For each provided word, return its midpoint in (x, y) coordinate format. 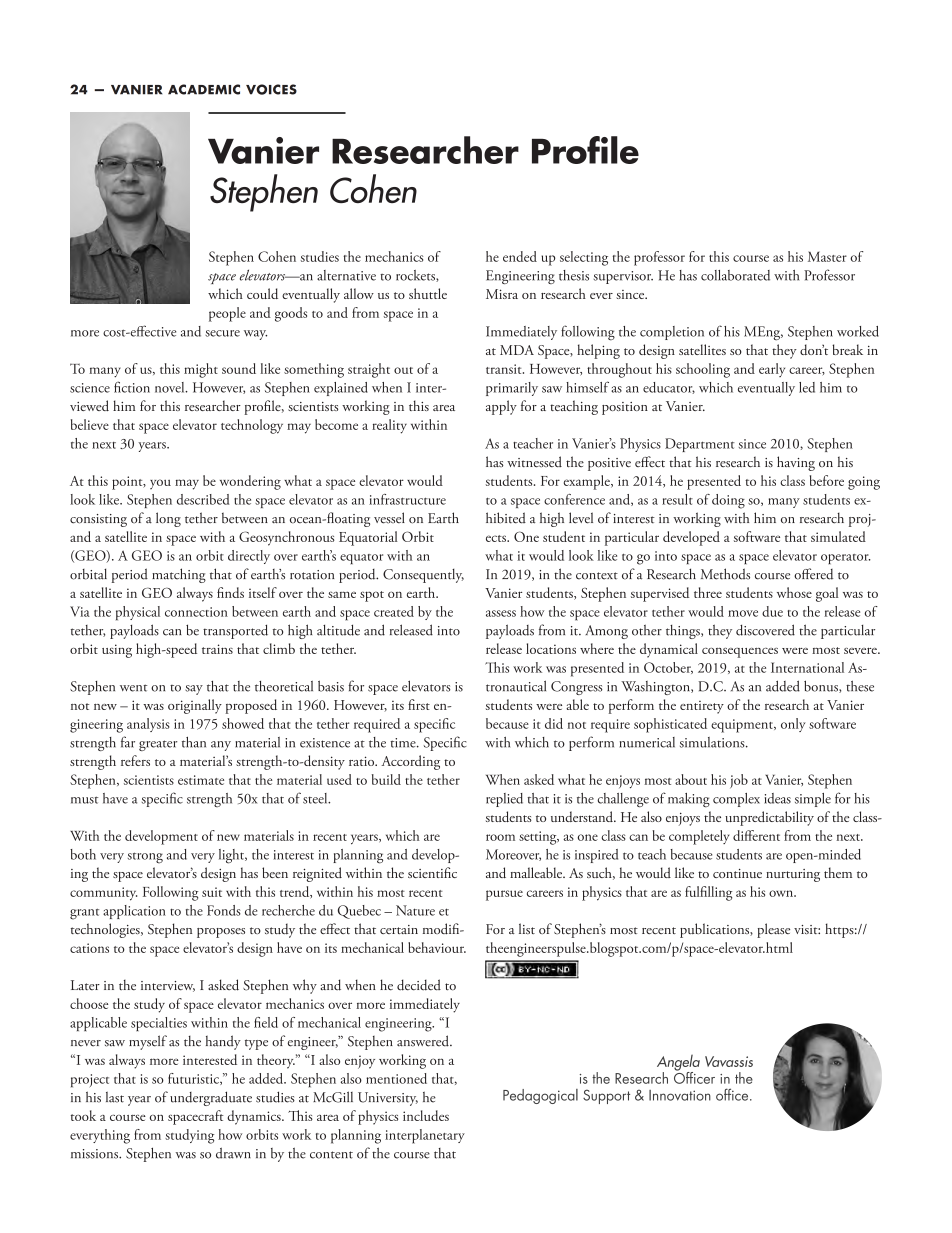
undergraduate (211, 1098)
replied (504, 800)
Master (827, 256)
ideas (777, 798)
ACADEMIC (204, 89)
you (160, 484)
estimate (201, 780)
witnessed (534, 461)
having (796, 463)
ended (520, 256)
